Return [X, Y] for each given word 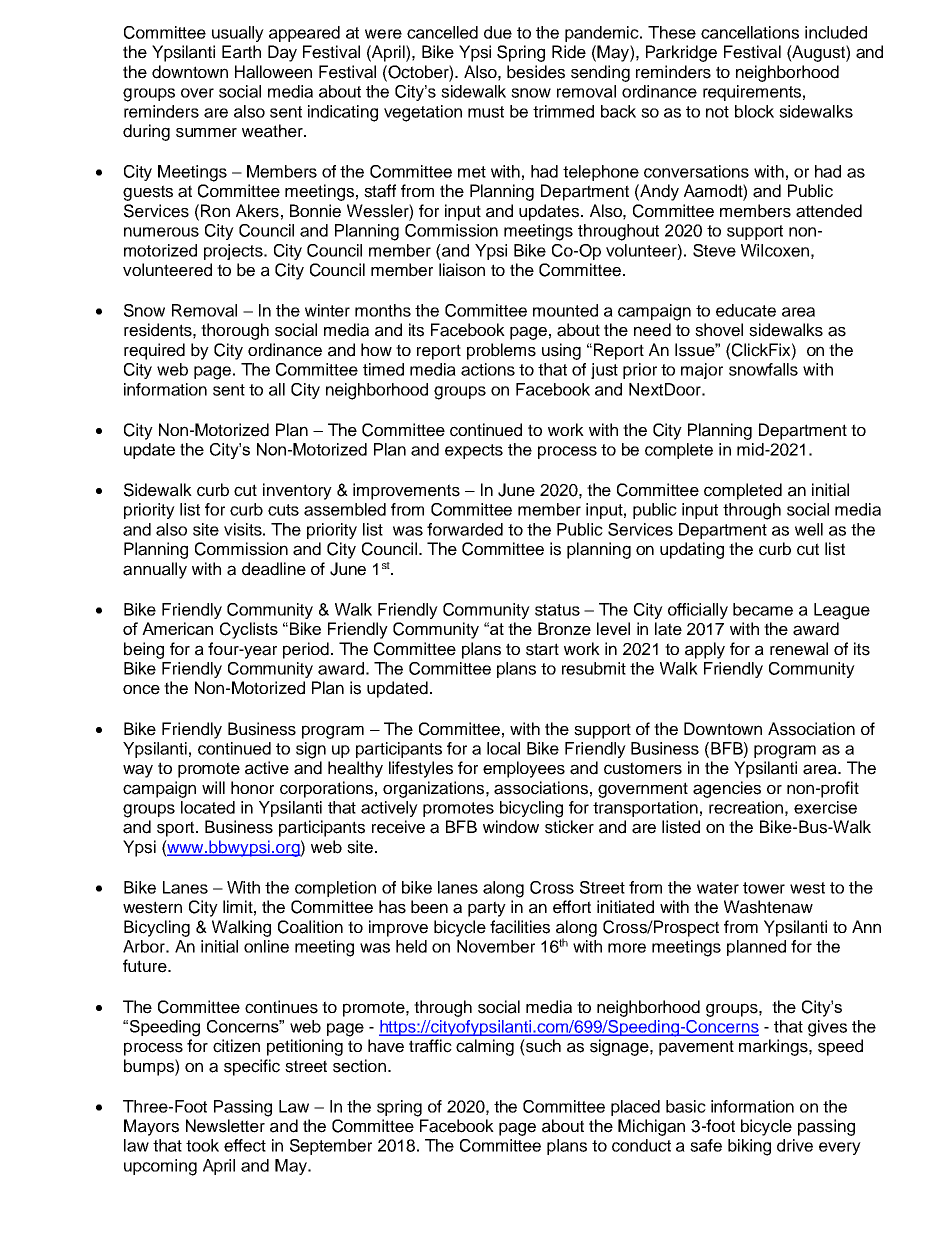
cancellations [750, 32]
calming [485, 1047]
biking [749, 1147]
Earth [241, 52]
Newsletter [225, 1126]
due [498, 32]
